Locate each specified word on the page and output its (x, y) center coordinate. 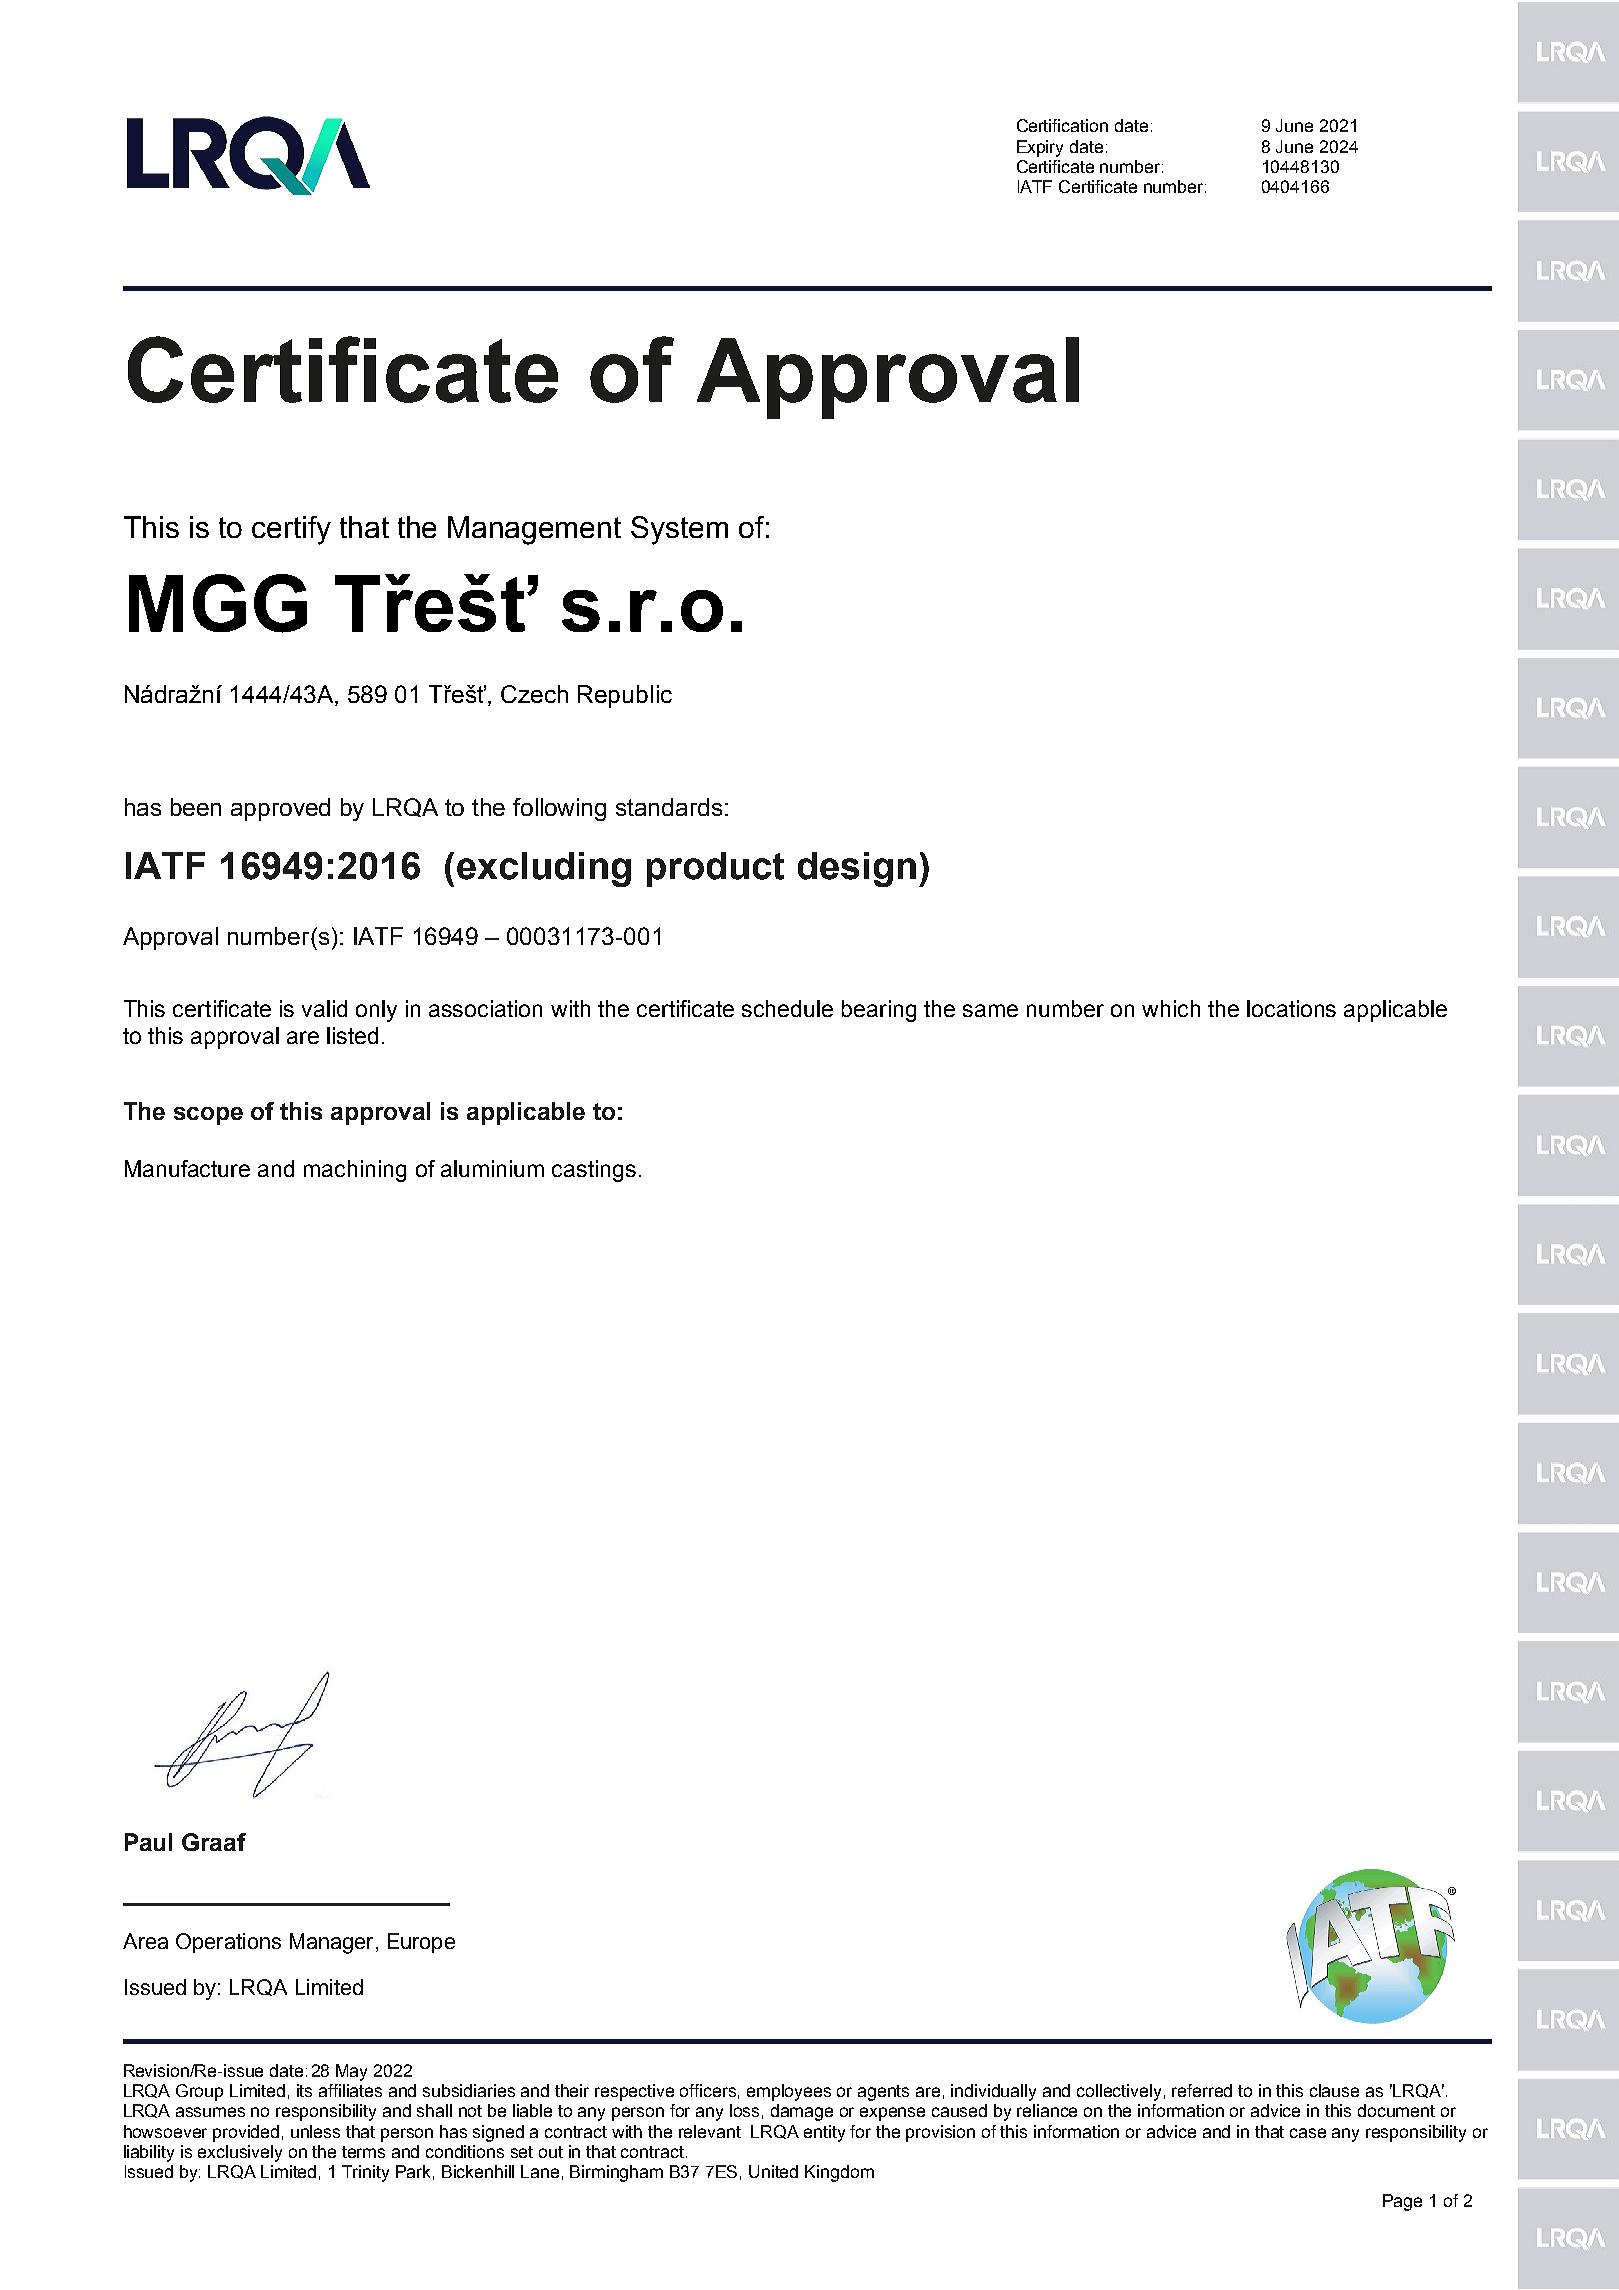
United (773, 2171)
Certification (1062, 125)
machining (355, 1171)
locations (1291, 1008)
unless (315, 2131)
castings (594, 1171)
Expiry (1040, 148)
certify (291, 530)
